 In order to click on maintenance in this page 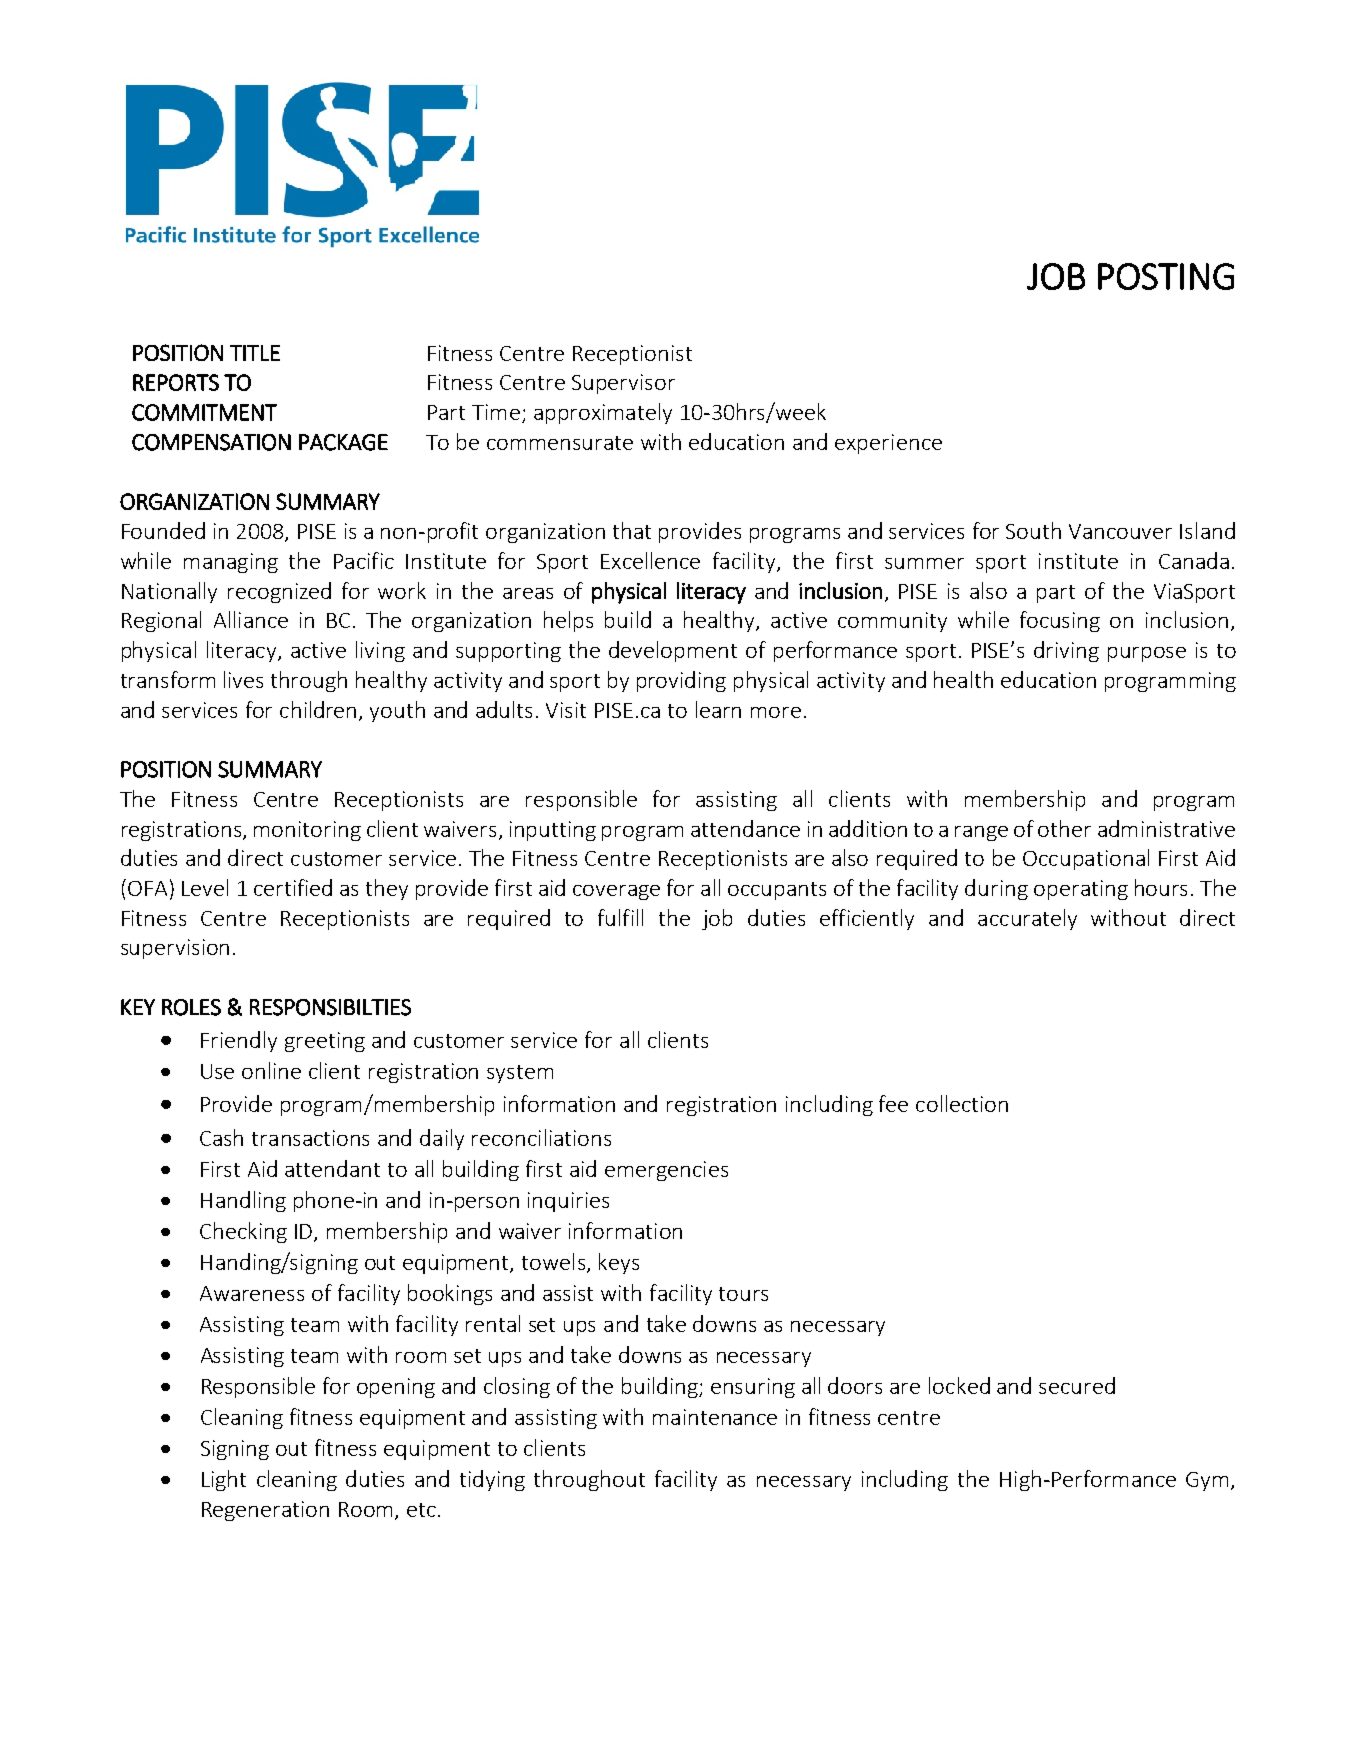, I will do `click(715, 1417)`.
